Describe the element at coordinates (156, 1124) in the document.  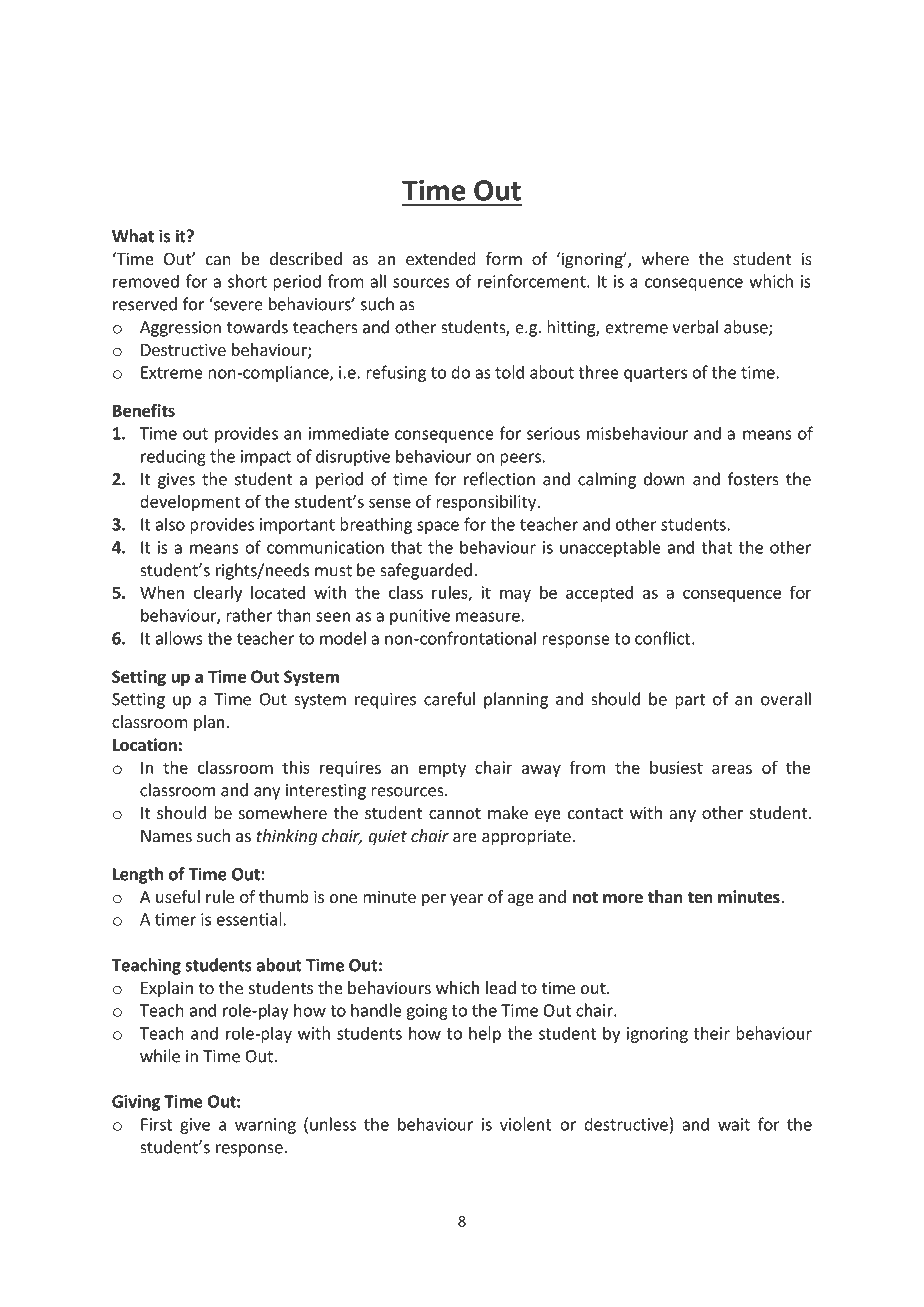
I see `First` at that location.
